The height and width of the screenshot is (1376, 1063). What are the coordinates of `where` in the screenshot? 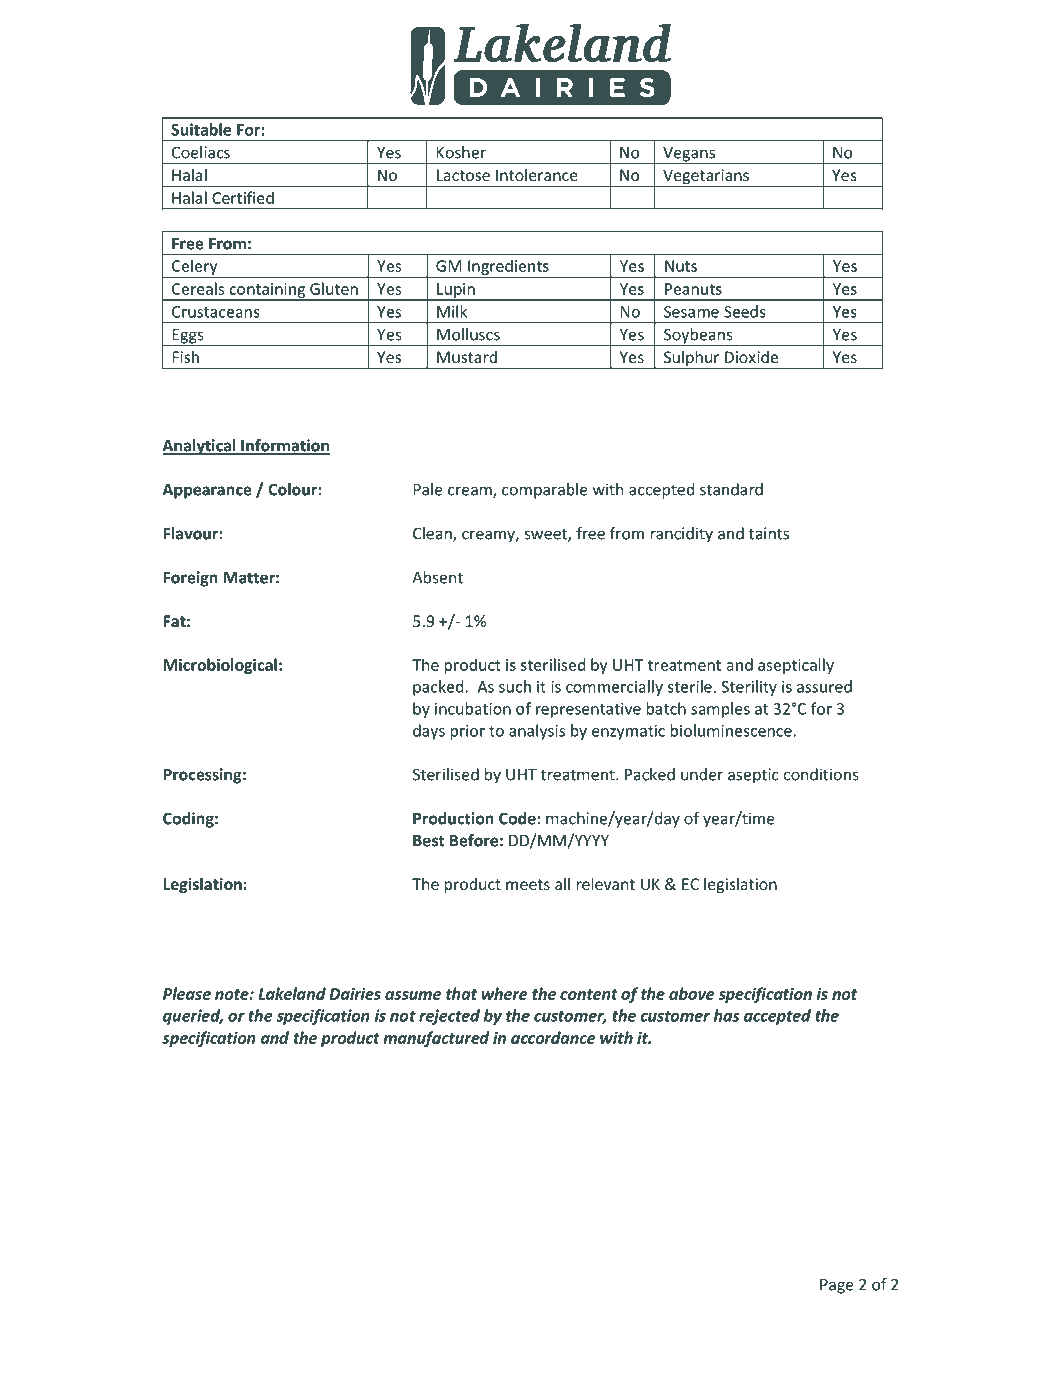 It's located at (505, 993).
